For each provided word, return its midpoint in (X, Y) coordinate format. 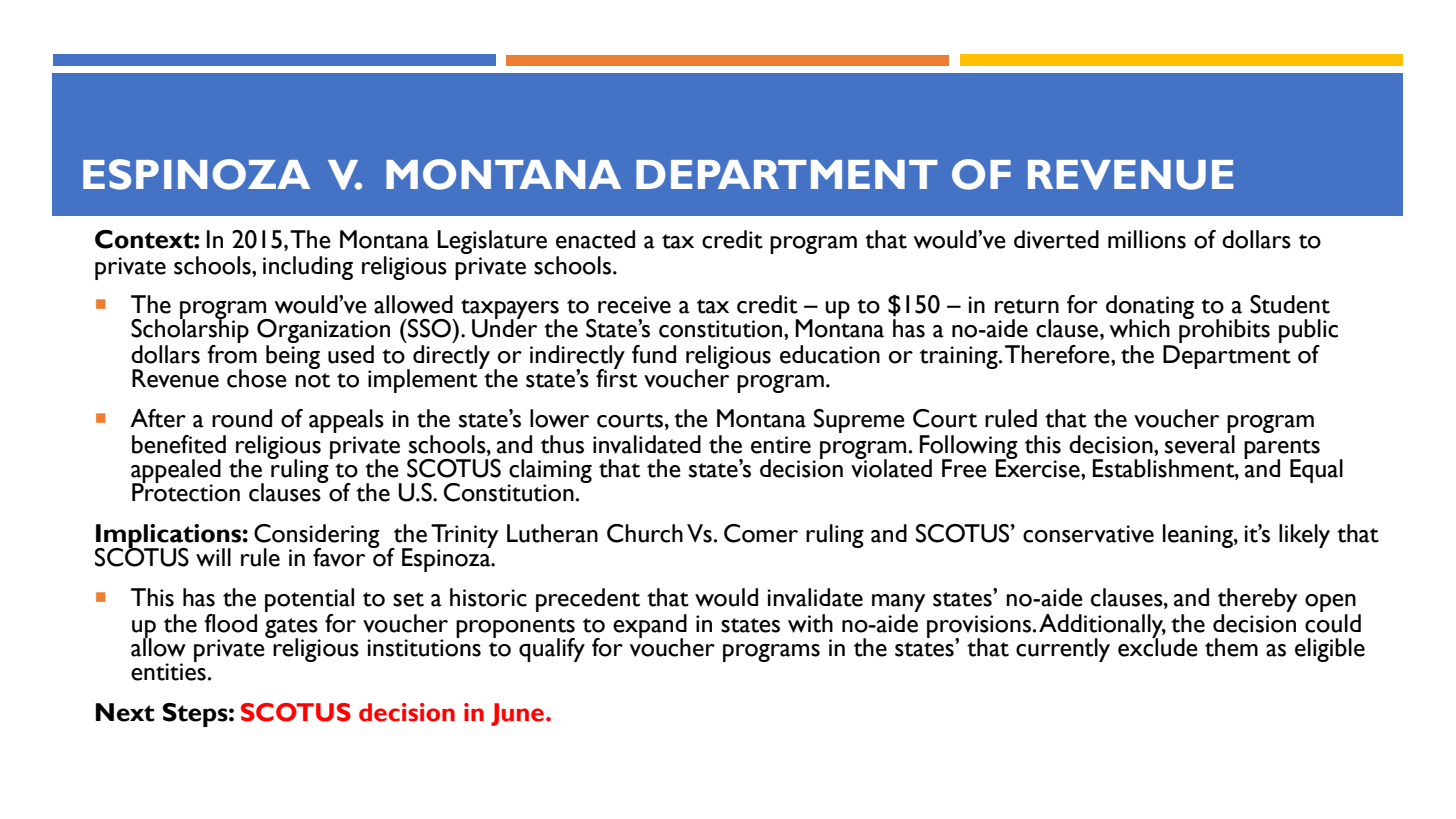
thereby (1257, 600)
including (308, 268)
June (517, 714)
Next (125, 712)
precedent (588, 600)
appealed (176, 472)
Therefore (1058, 354)
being (293, 357)
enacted (595, 239)
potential (309, 600)
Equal (1316, 471)
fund (654, 354)
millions (1147, 239)
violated (891, 467)
